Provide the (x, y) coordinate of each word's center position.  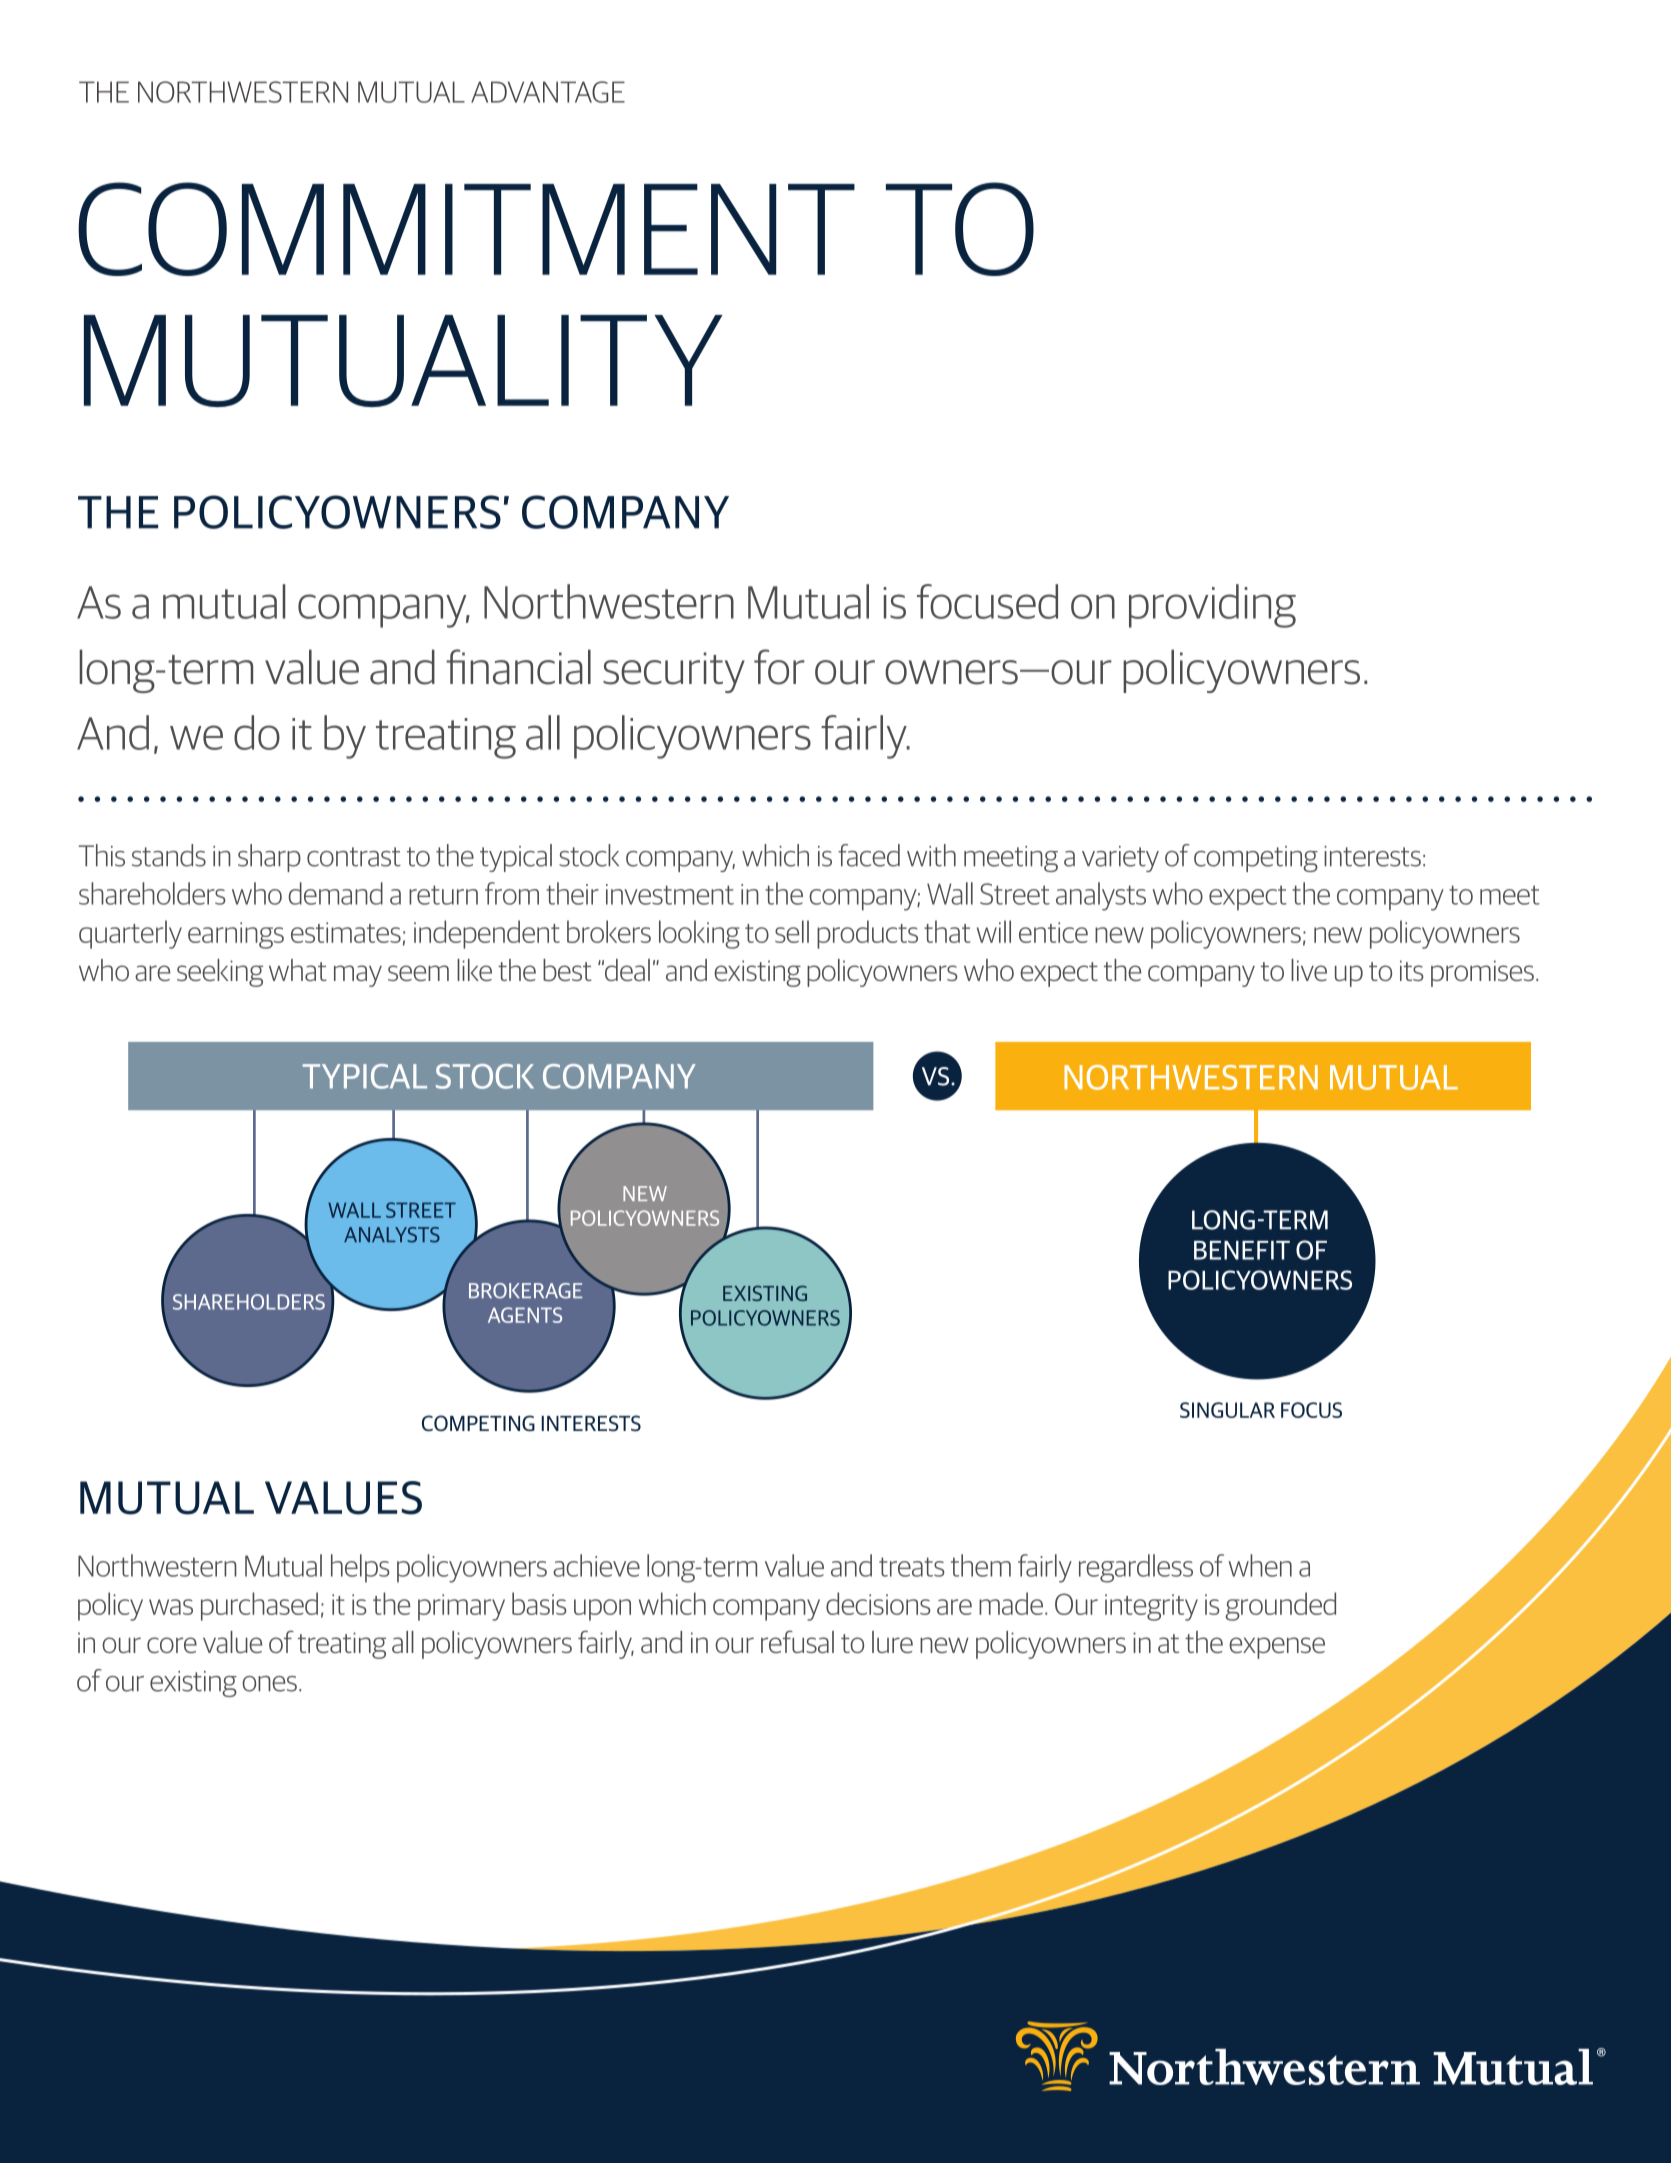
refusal (797, 1641)
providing (1212, 606)
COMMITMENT (466, 229)
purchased (259, 1606)
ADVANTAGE (548, 92)
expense (1277, 1648)
